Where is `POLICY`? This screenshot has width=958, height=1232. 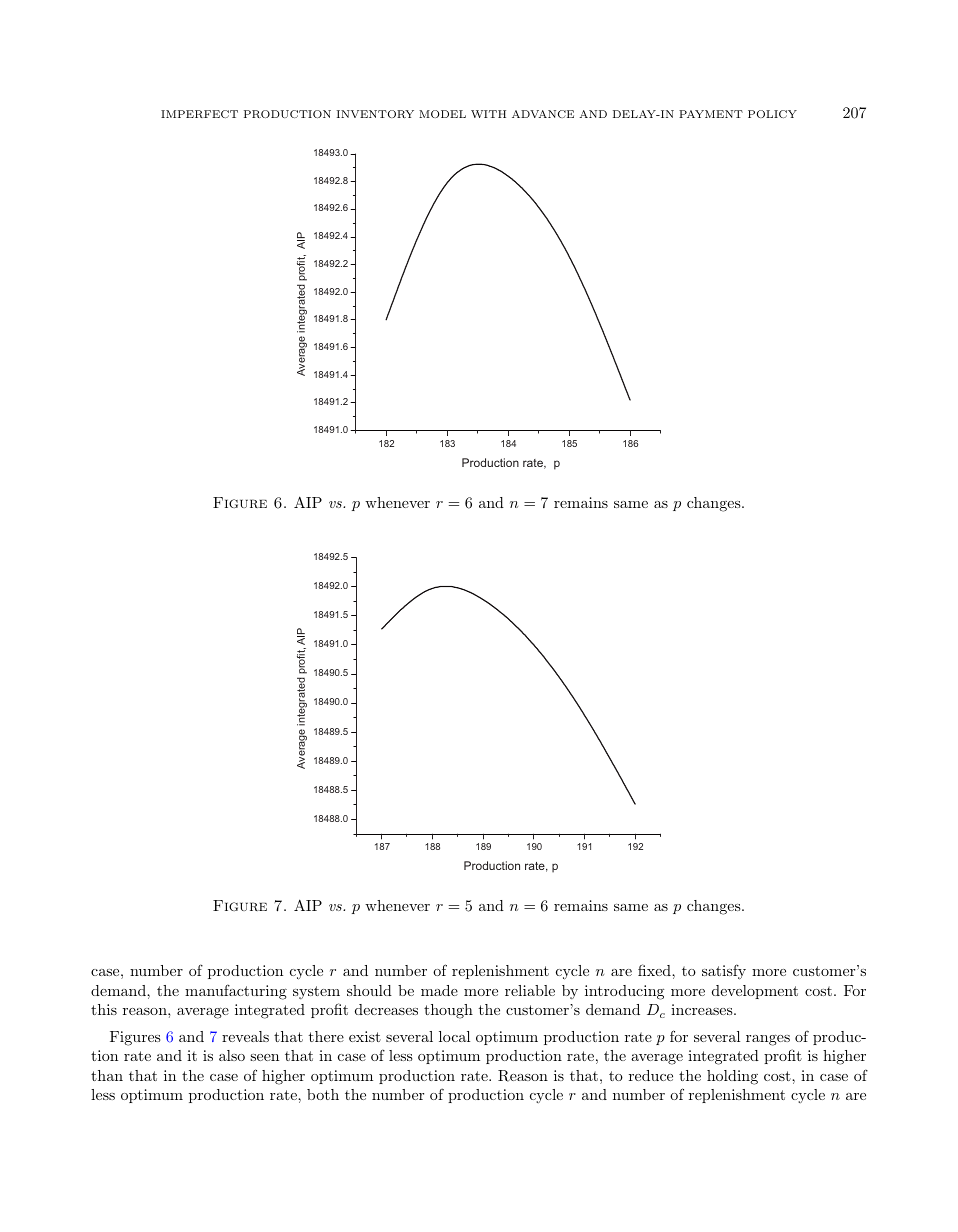 POLICY is located at coordinates (772, 114).
